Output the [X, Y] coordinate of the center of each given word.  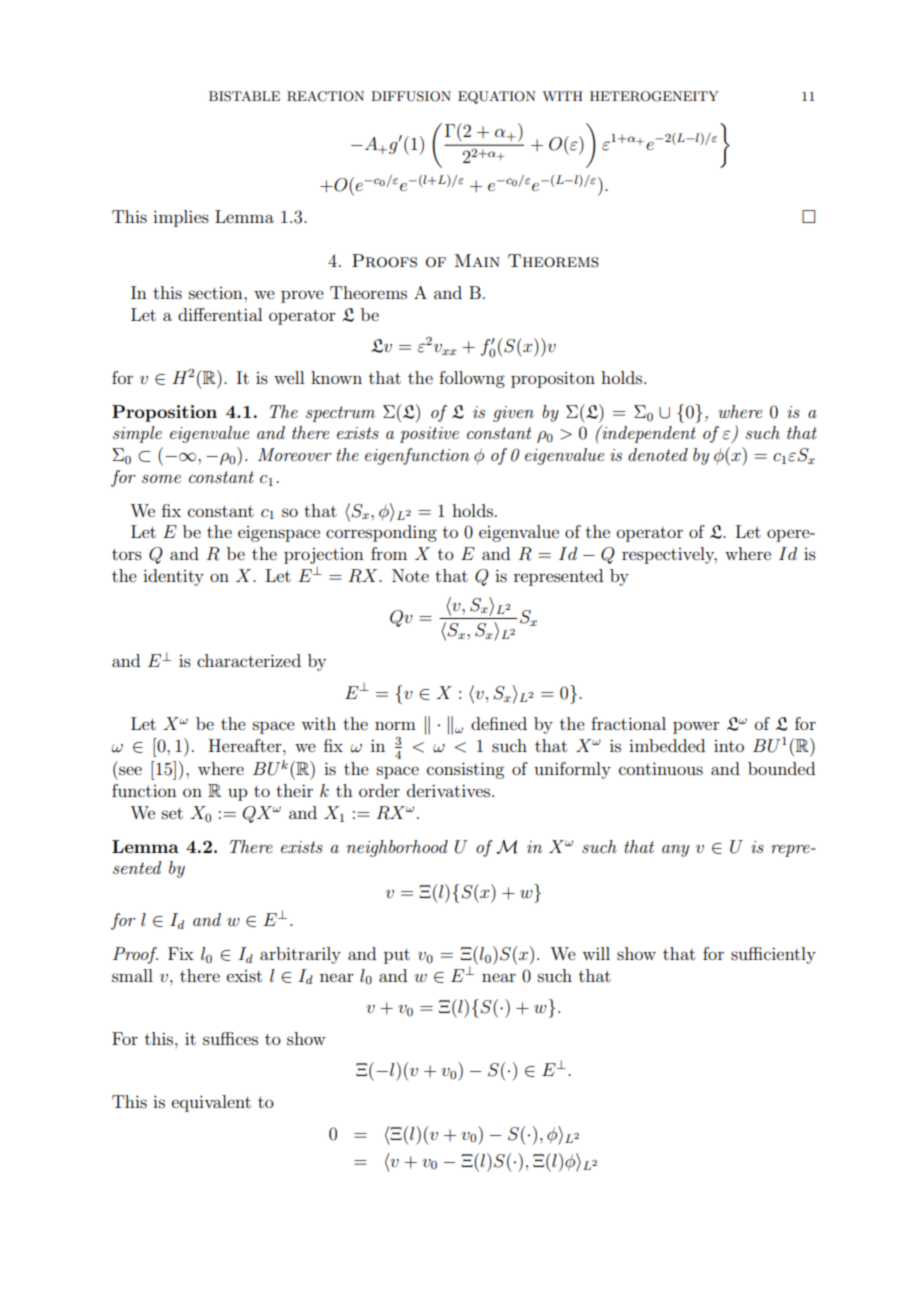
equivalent [211, 1103]
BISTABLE [244, 96]
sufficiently [773, 955]
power [696, 727]
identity [173, 577]
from [389, 553]
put [397, 956]
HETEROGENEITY [654, 96]
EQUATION [497, 97]
